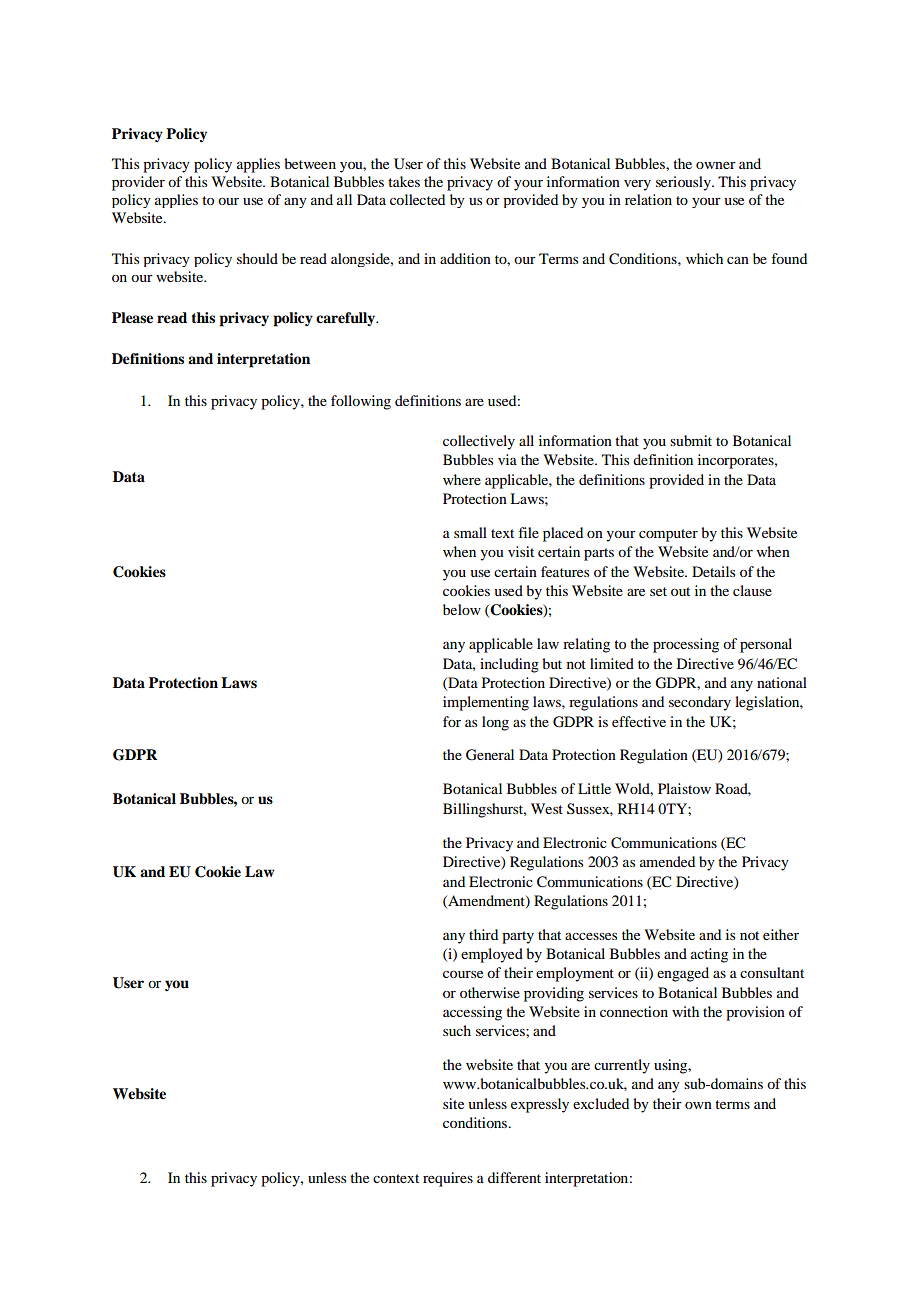 Image resolution: width=924 pixels, height=1308 pixels. Describe the element at coordinates (684, 183) in the screenshot. I see `seriously` at that location.
